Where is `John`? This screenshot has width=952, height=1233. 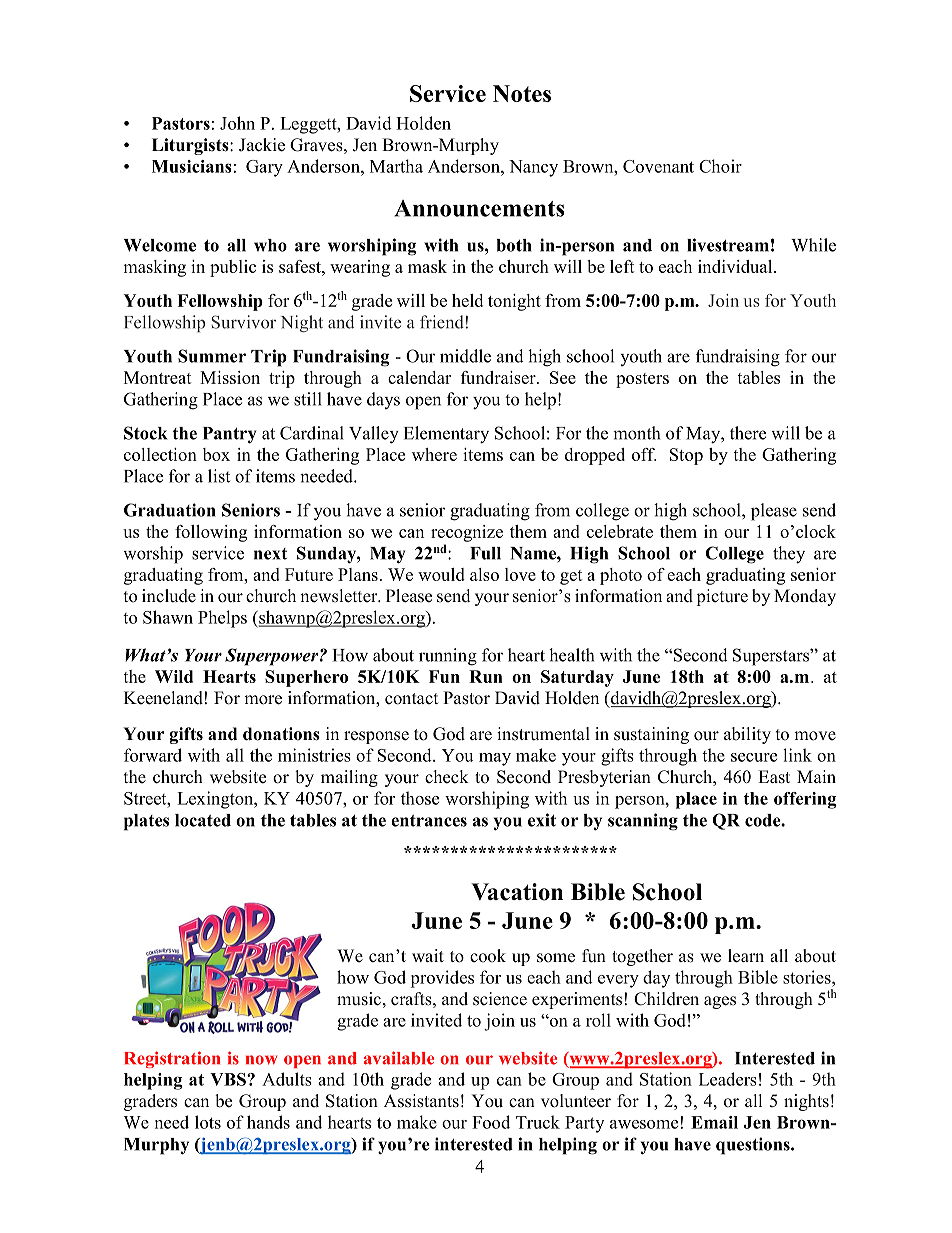
John is located at coordinates (237, 123).
